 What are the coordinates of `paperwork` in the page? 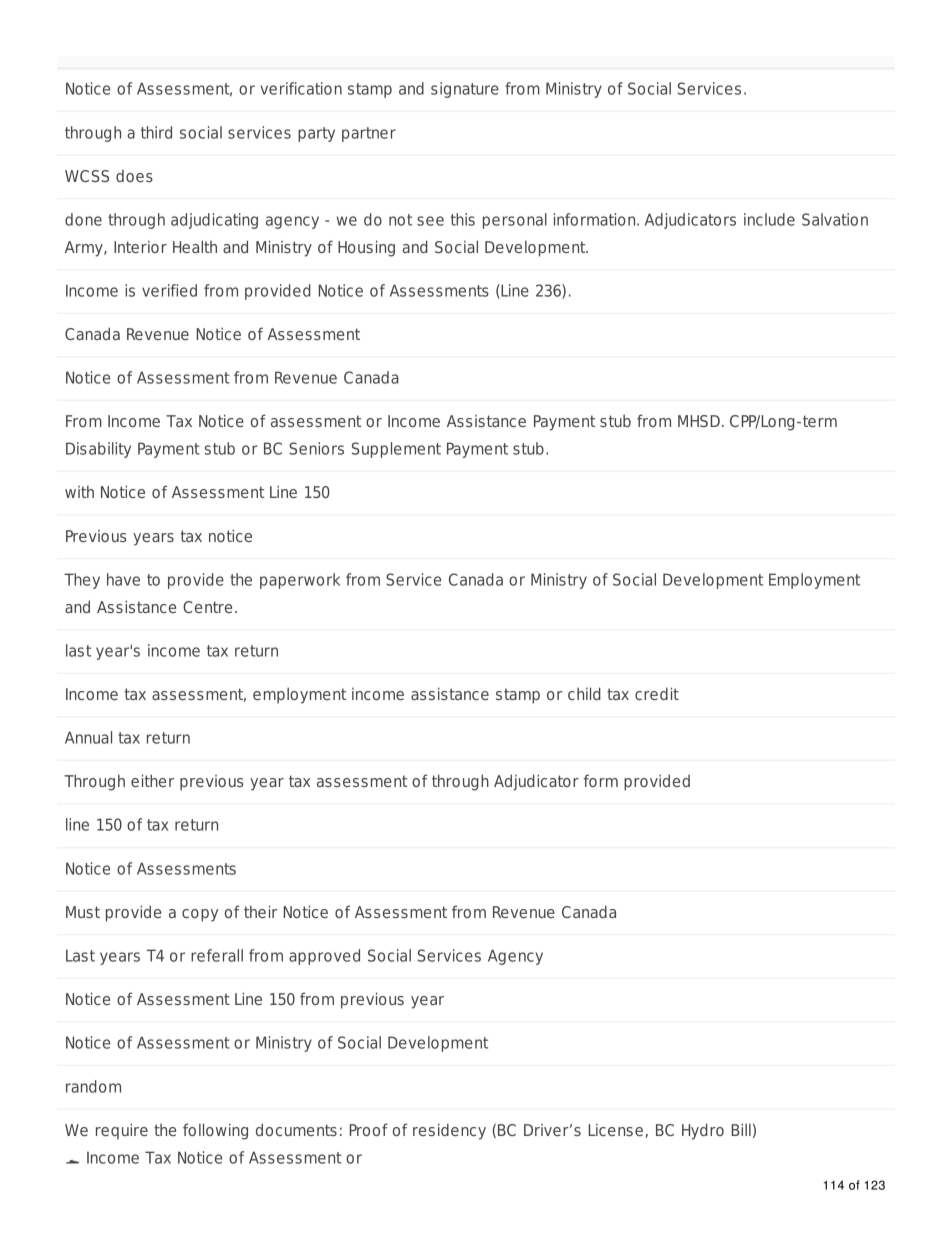 It's located at (300, 581).
